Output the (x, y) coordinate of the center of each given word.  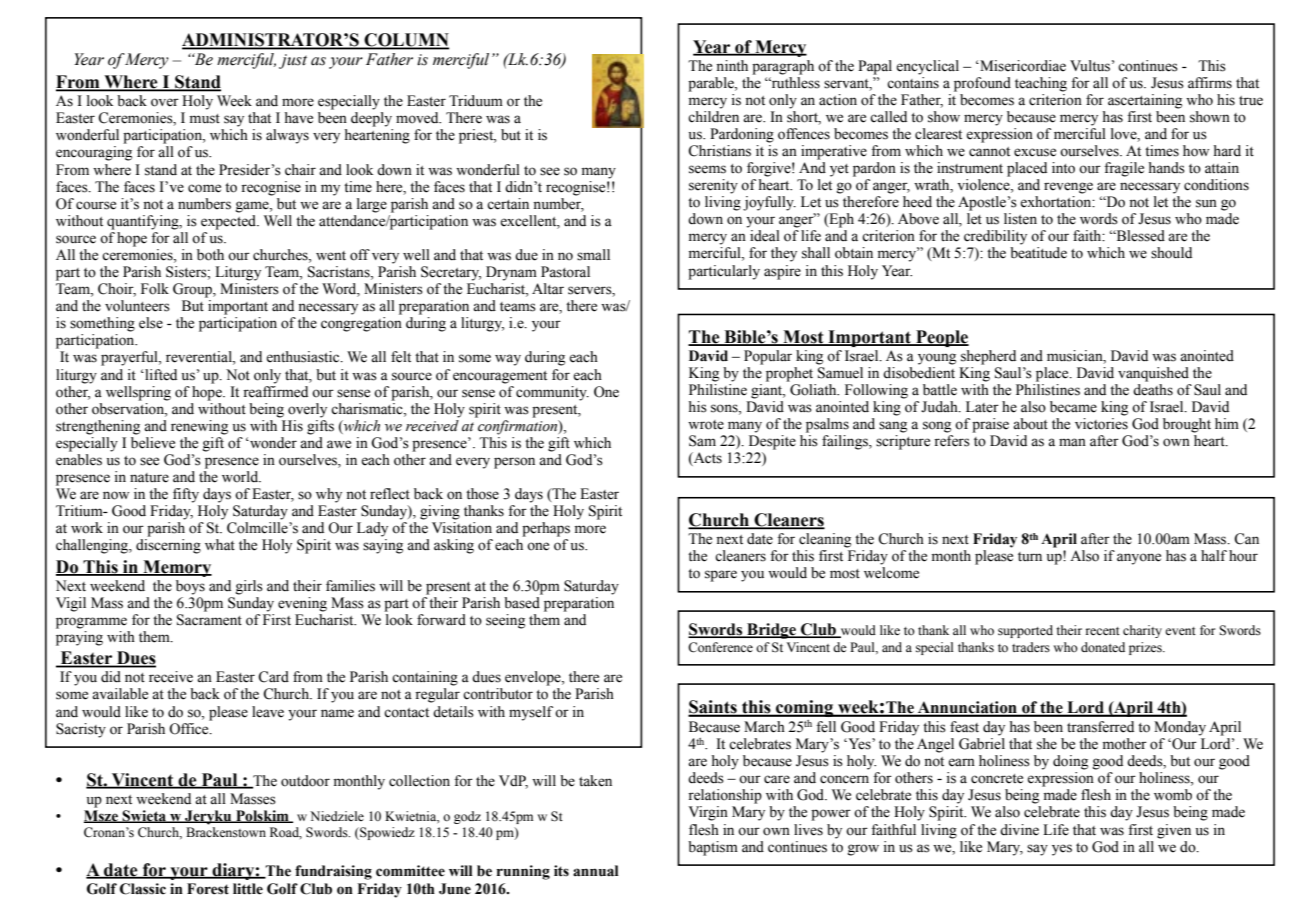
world (241, 477)
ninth (732, 65)
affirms (1210, 83)
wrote (706, 425)
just (293, 61)
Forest (208, 889)
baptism (713, 848)
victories (1101, 424)
